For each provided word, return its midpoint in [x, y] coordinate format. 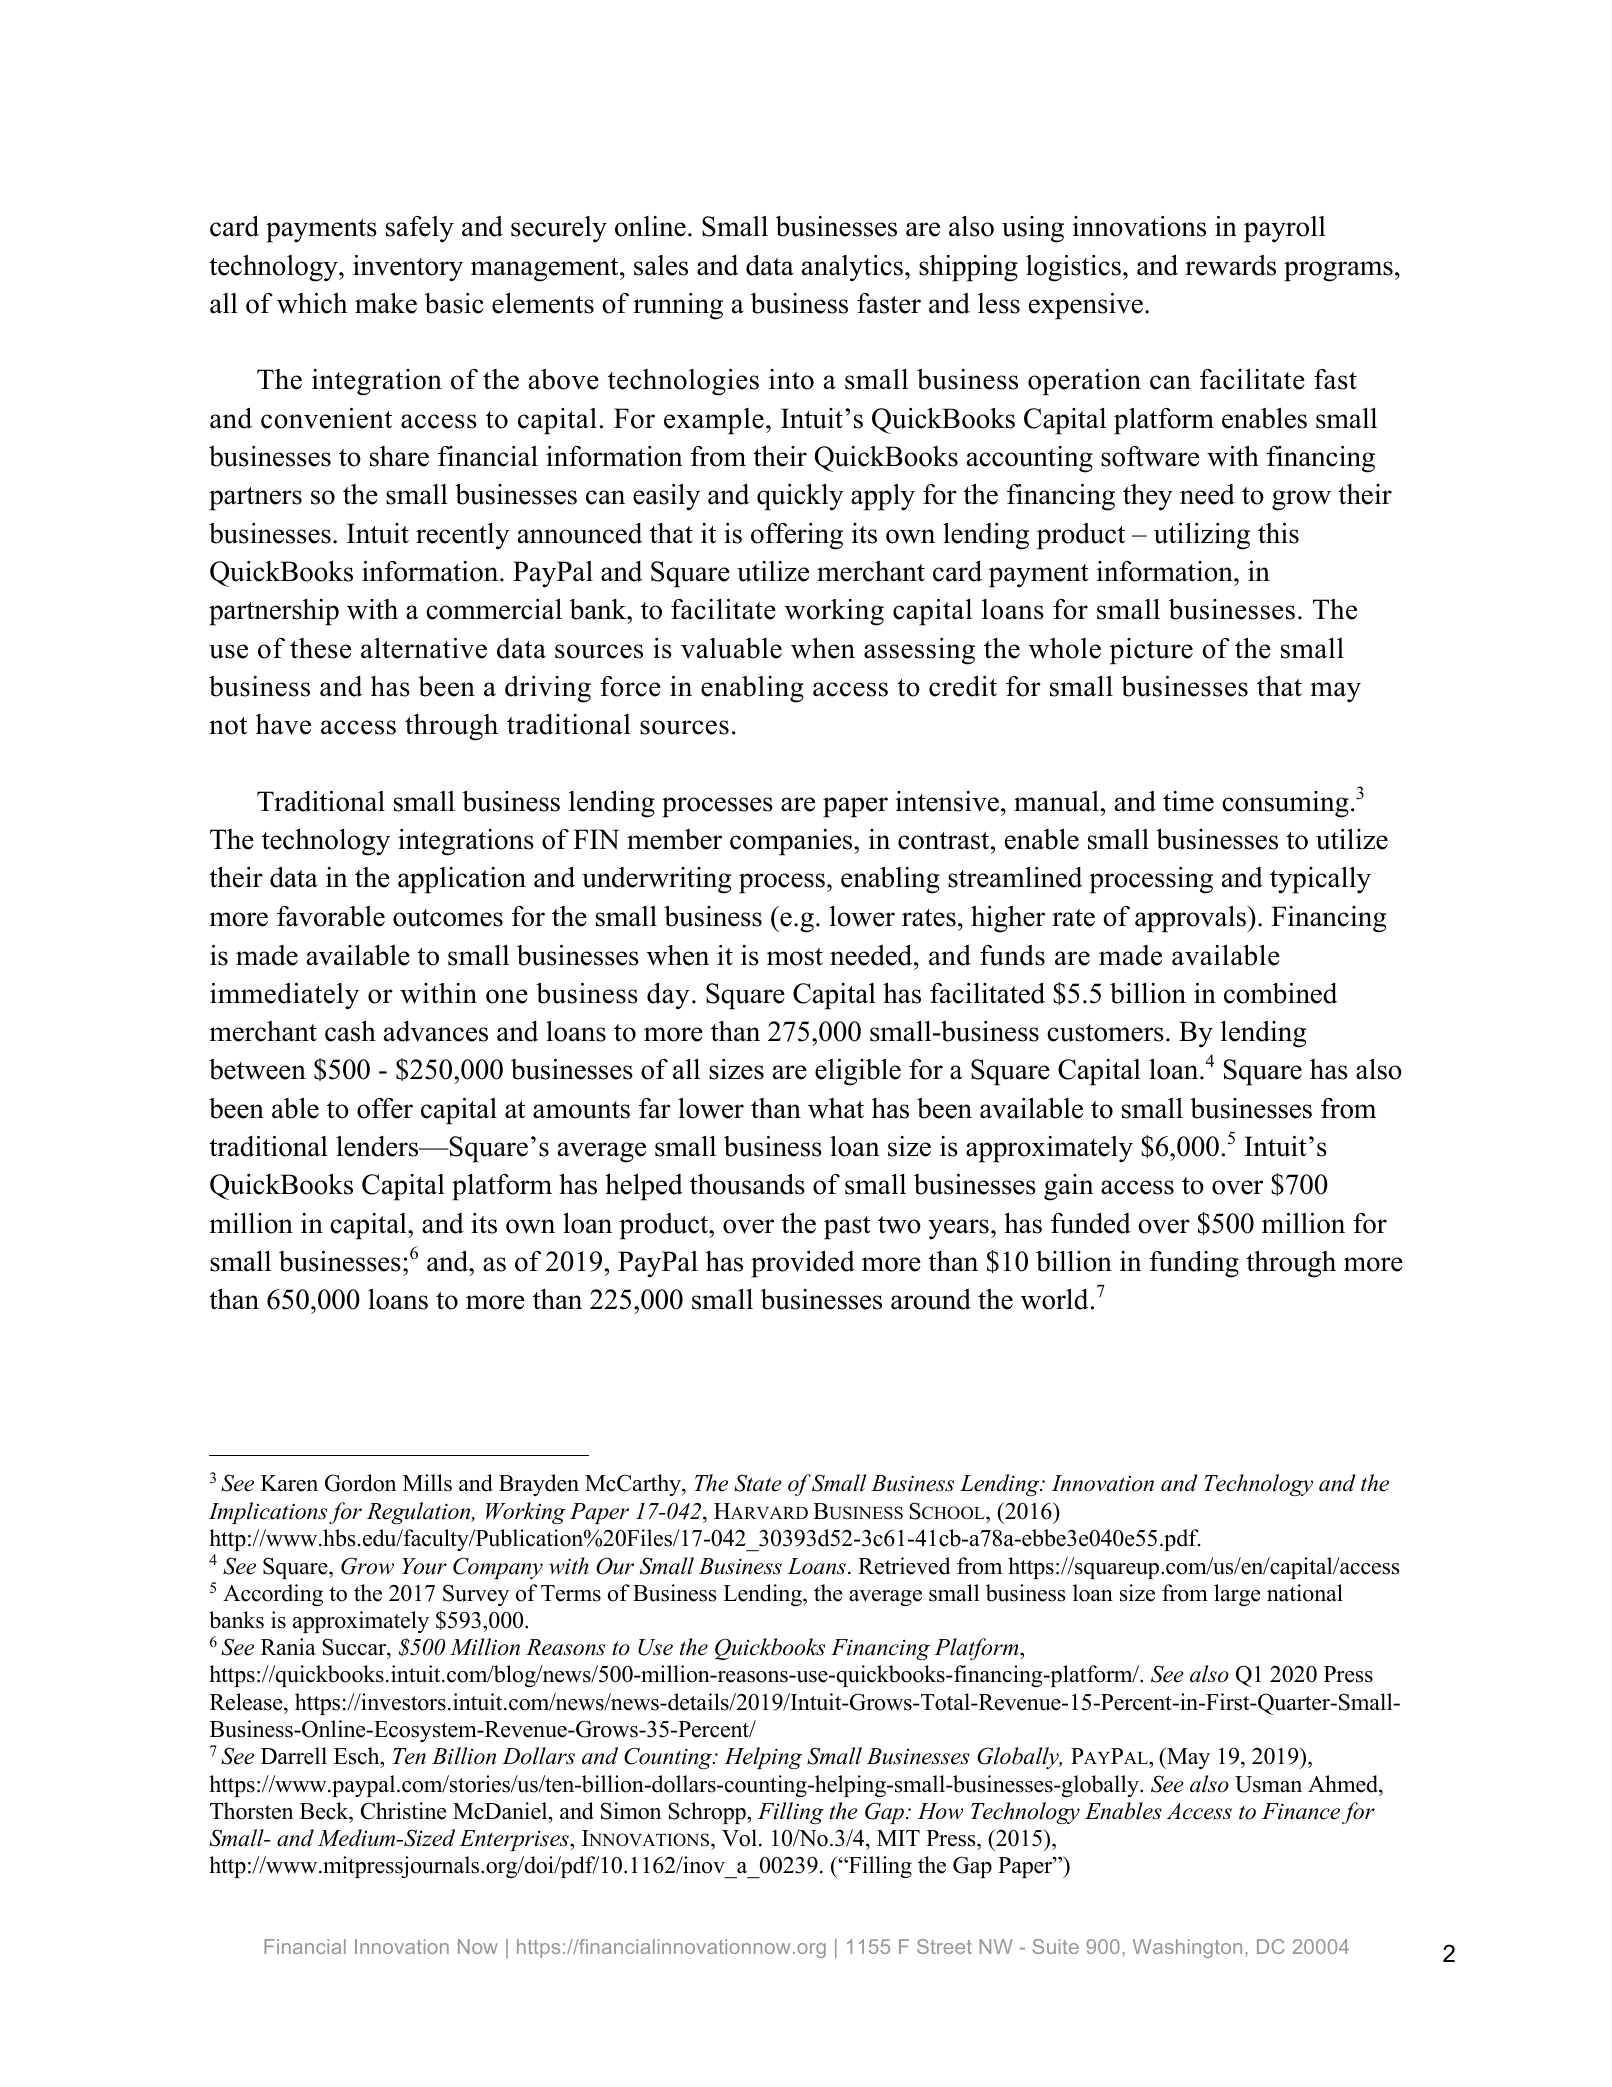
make [386, 303]
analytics [852, 268]
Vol [739, 1838]
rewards [1230, 265]
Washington [1187, 1948]
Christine [403, 1811]
